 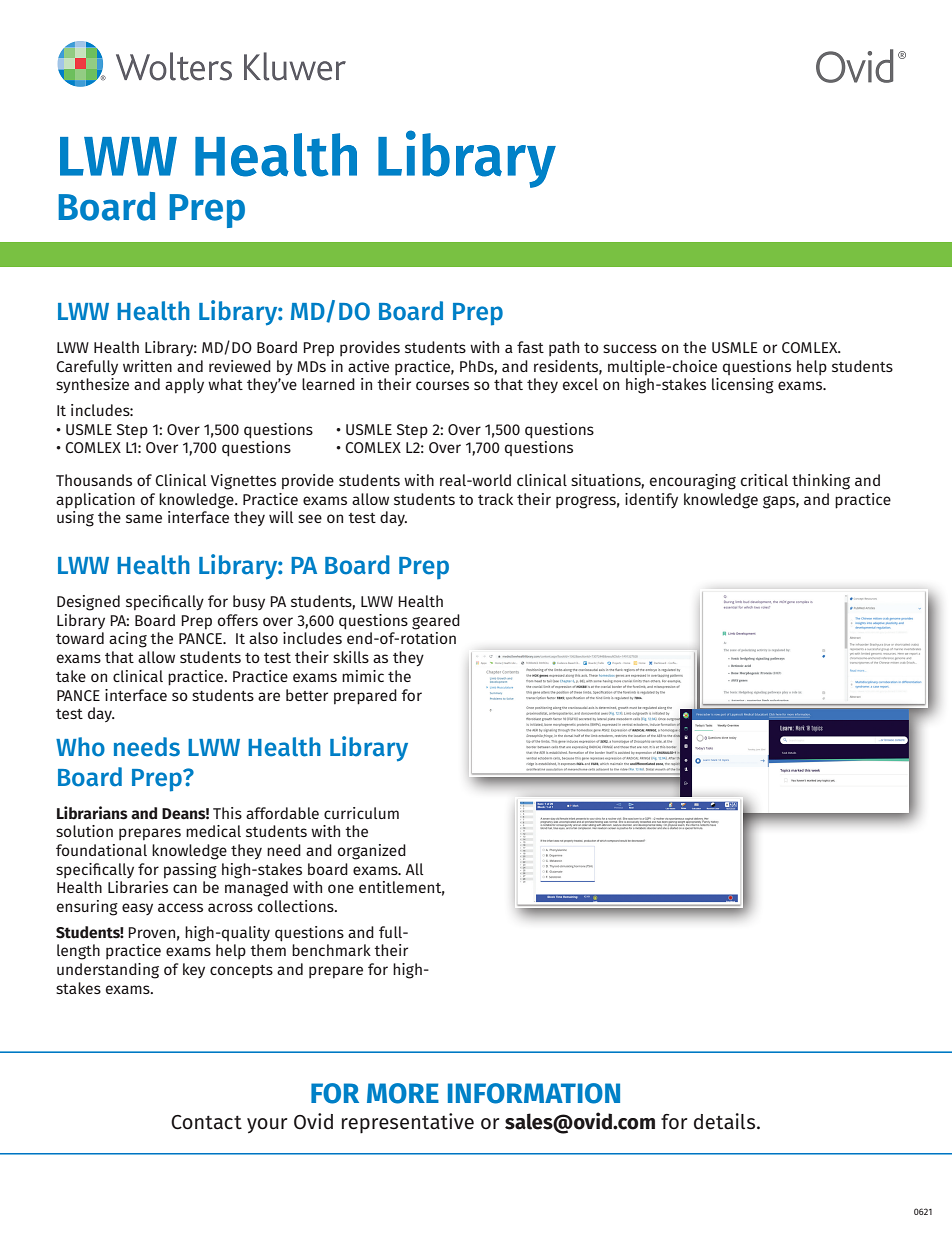 What do you see at coordinates (227, 813) in the screenshot?
I see `This` at bounding box center [227, 813].
